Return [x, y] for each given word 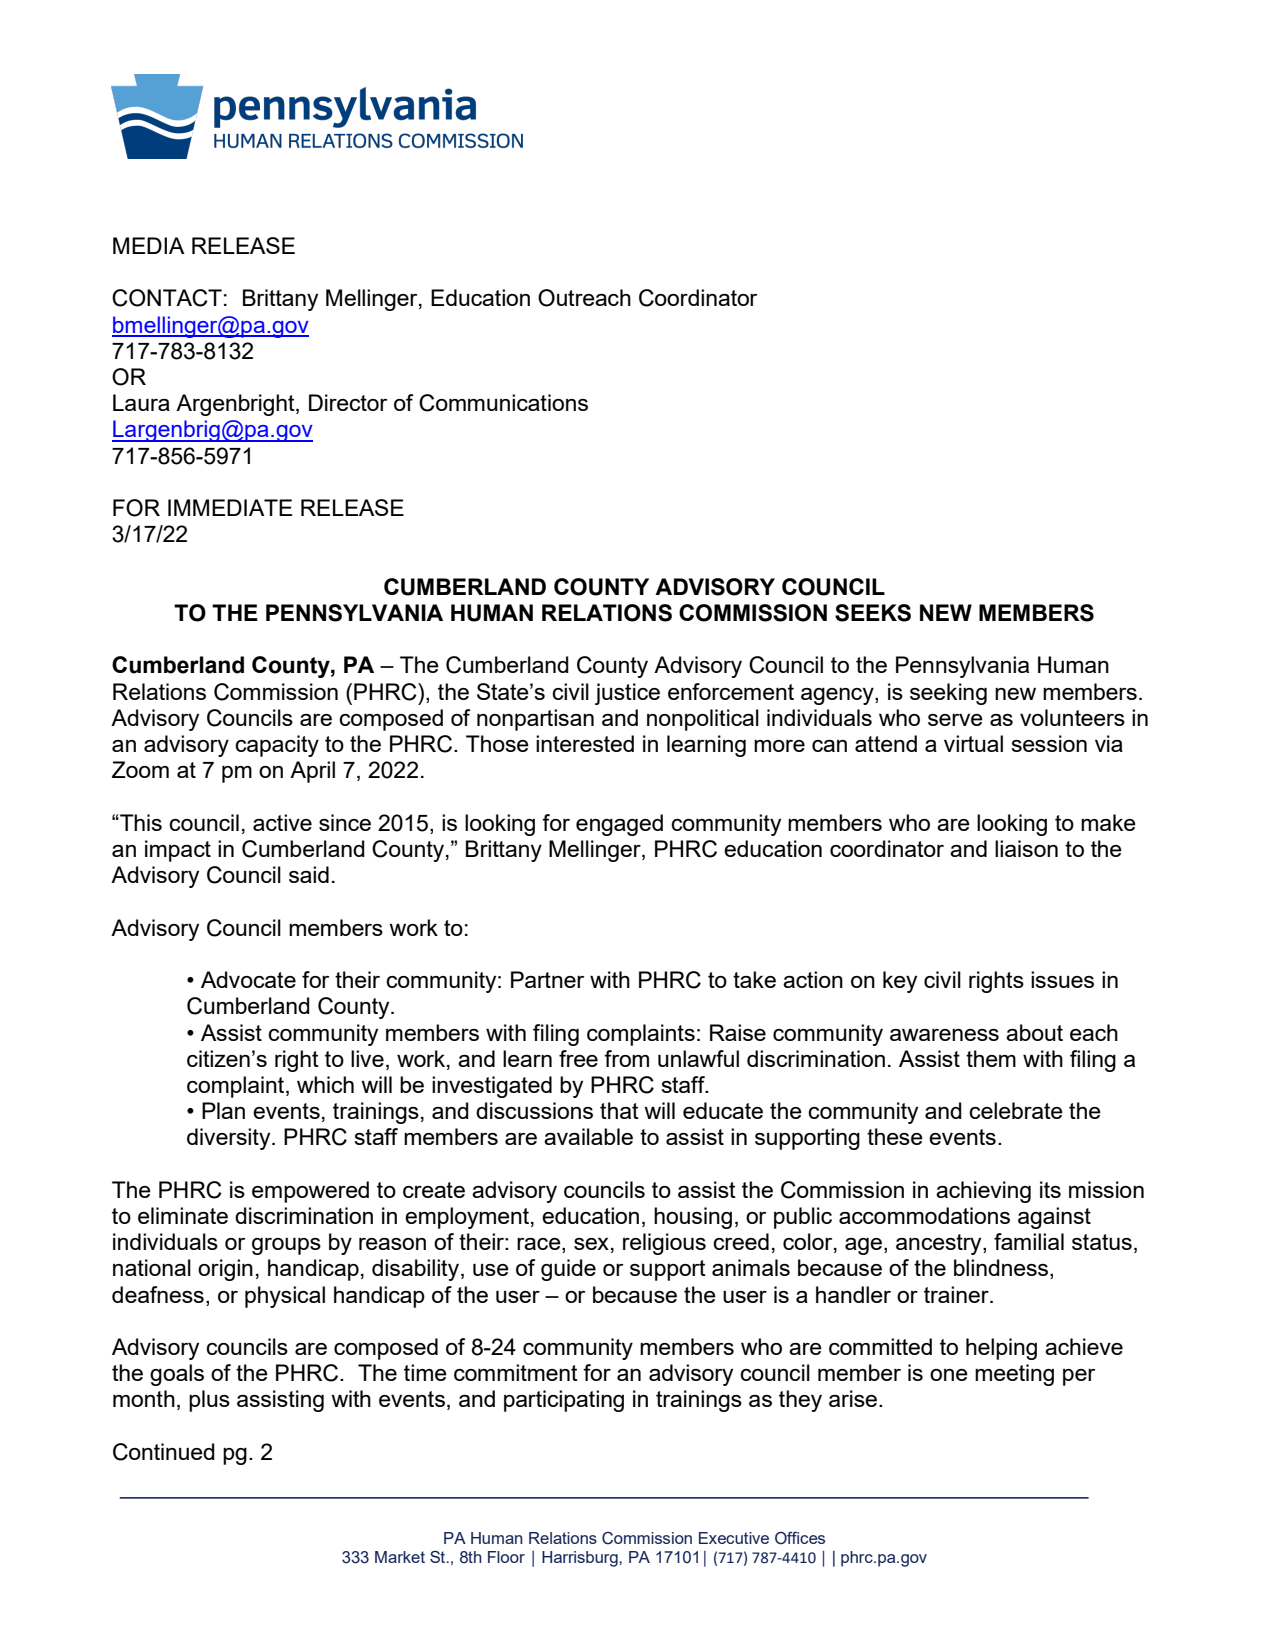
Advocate [248, 979]
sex [591, 1244]
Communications [503, 403]
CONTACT [167, 298]
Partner [547, 979]
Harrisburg [581, 1559]
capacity [277, 746]
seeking [948, 694]
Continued [164, 1452]
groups [286, 1246]
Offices [800, 1538]
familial [1029, 1241]
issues [1062, 979]
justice [627, 694]
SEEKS [873, 613]
